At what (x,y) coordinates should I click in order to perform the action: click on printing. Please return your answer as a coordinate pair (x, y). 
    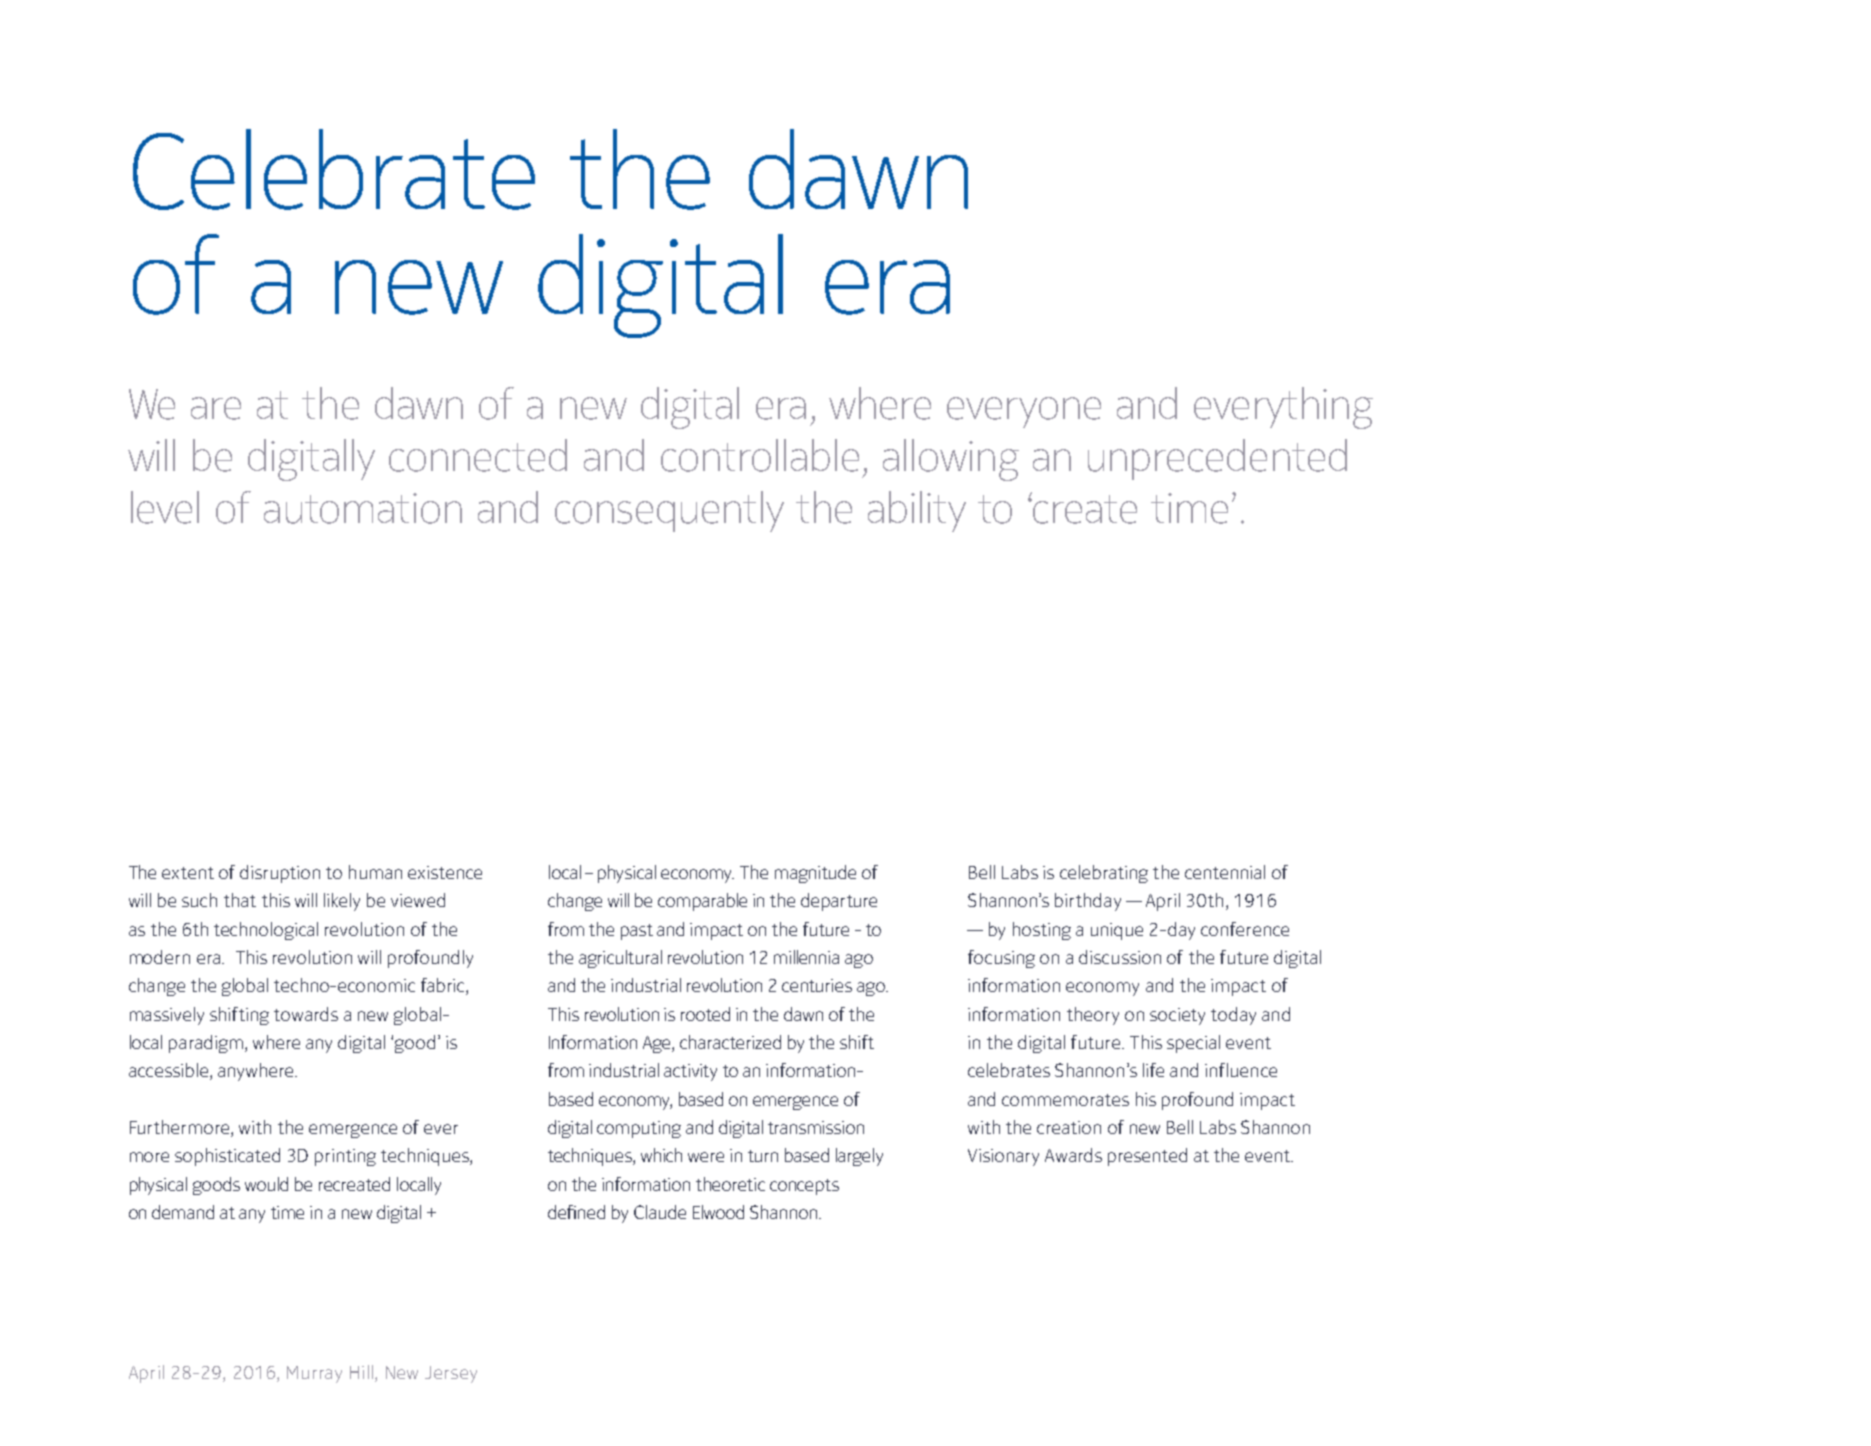
    Looking at the image, I should click on (345, 1157).
